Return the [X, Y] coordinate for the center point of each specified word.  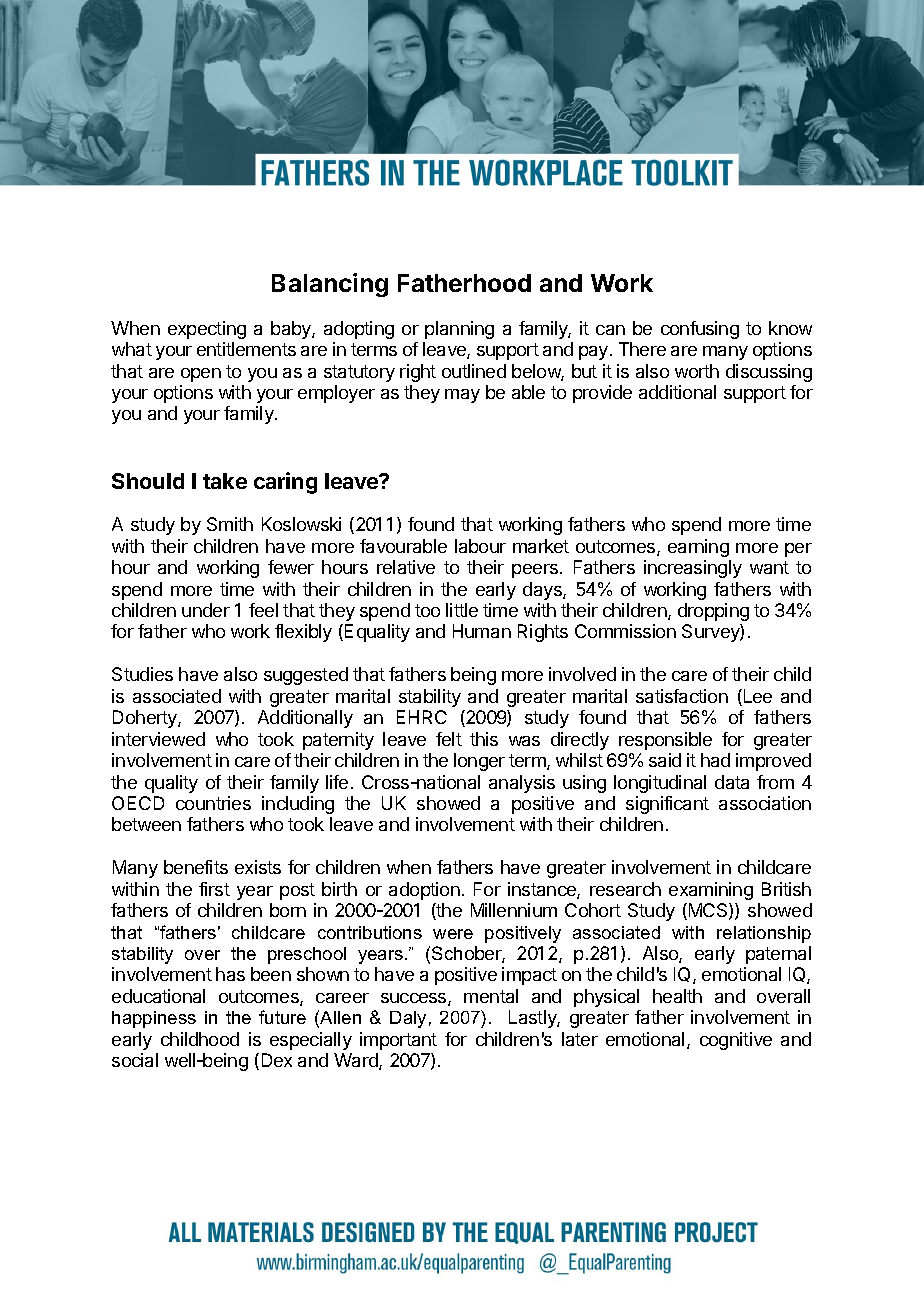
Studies [142, 674]
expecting [207, 330]
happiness [154, 1019]
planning [459, 330]
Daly [408, 1019]
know [790, 328]
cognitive [736, 1041]
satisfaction [682, 696]
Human [482, 631]
